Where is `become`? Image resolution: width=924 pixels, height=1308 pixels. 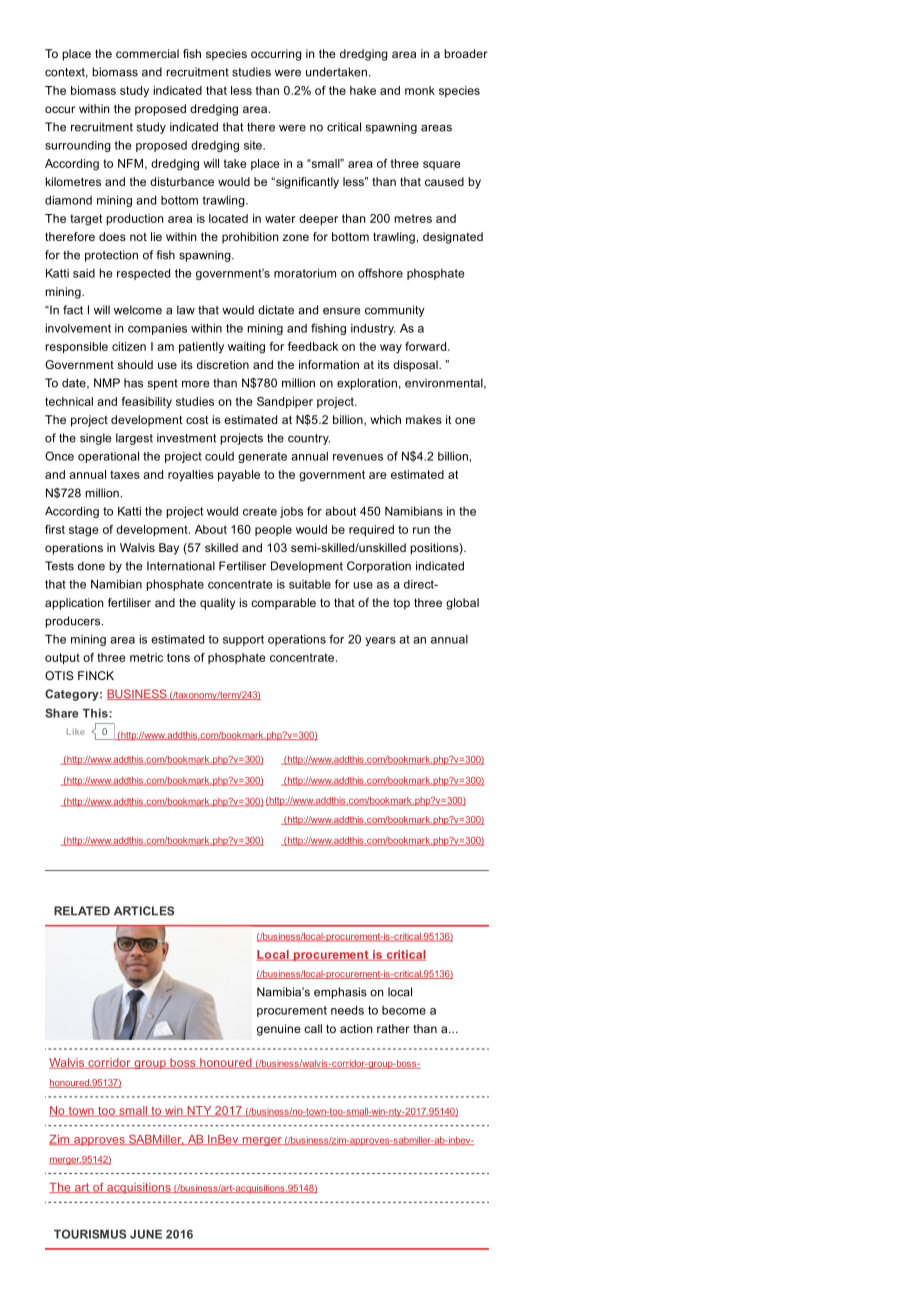
become is located at coordinates (404, 1010).
